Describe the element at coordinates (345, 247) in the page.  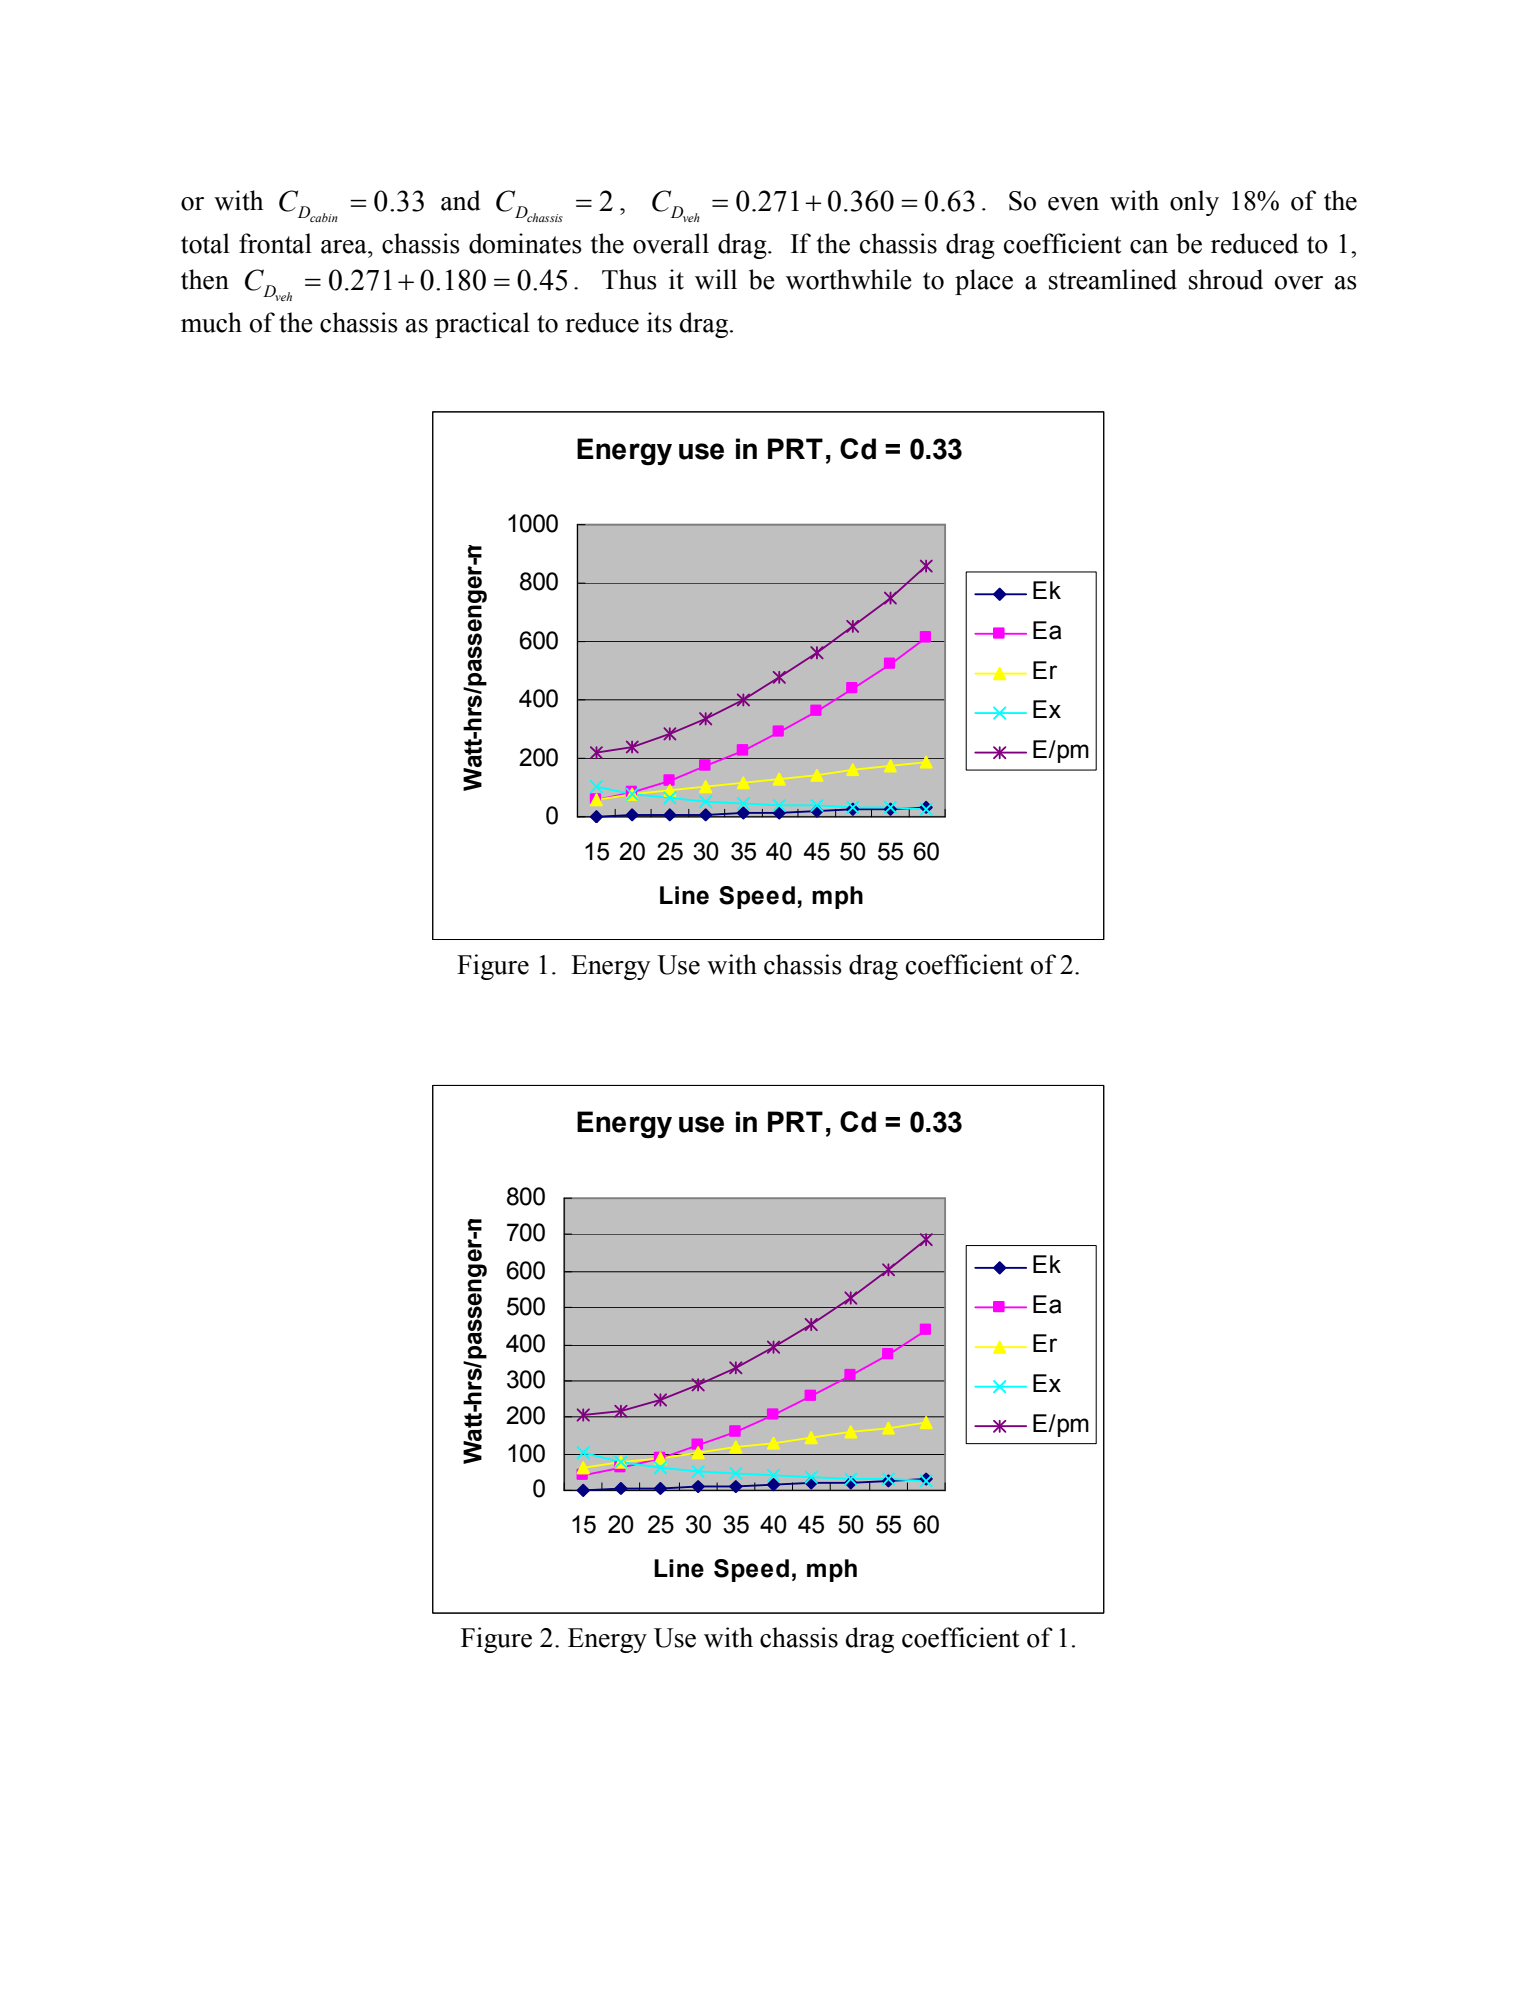
I see `area` at that location.
